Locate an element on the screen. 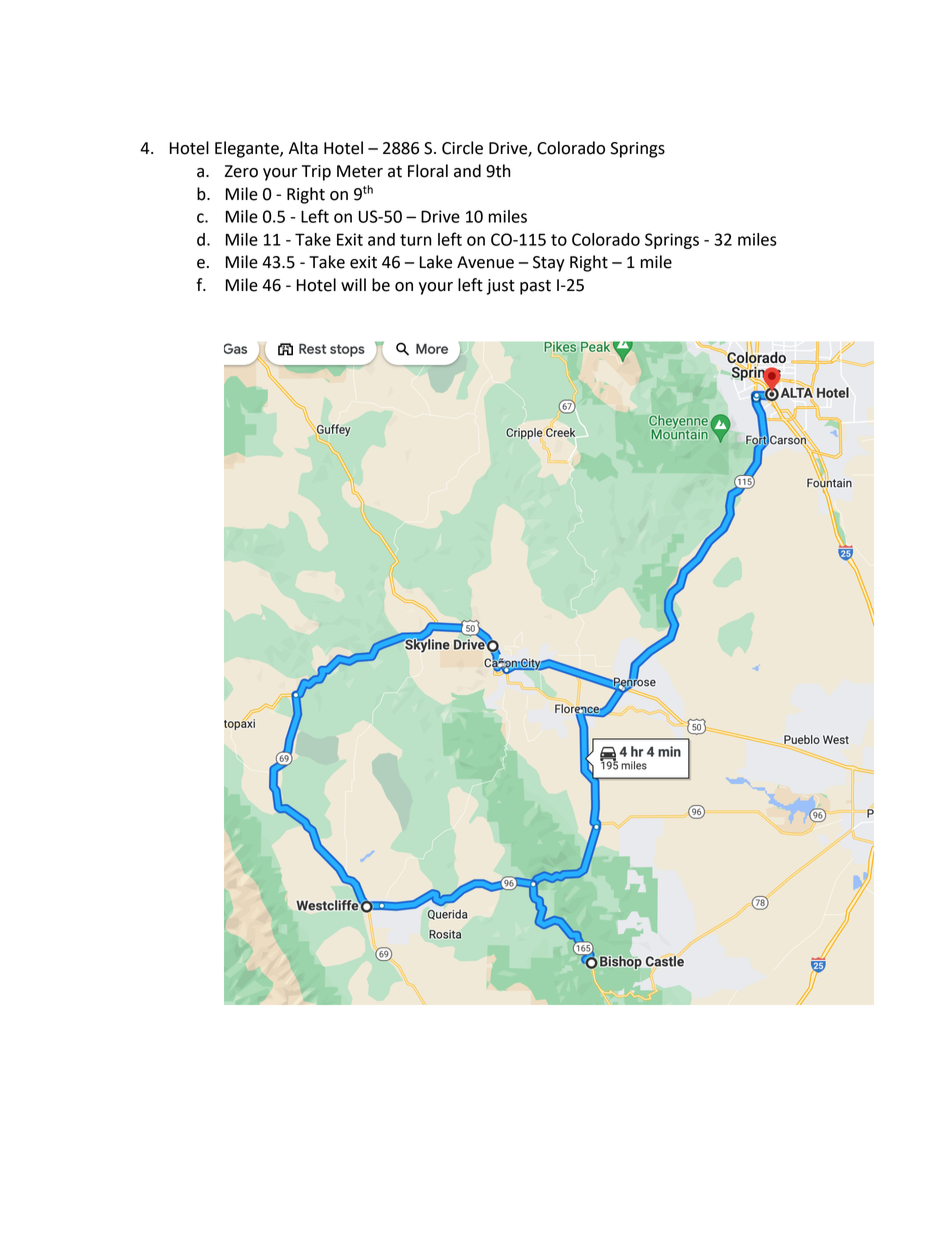 The width and height of the screenshot is (952, 1233). past is located at coordinates (535, 287).
